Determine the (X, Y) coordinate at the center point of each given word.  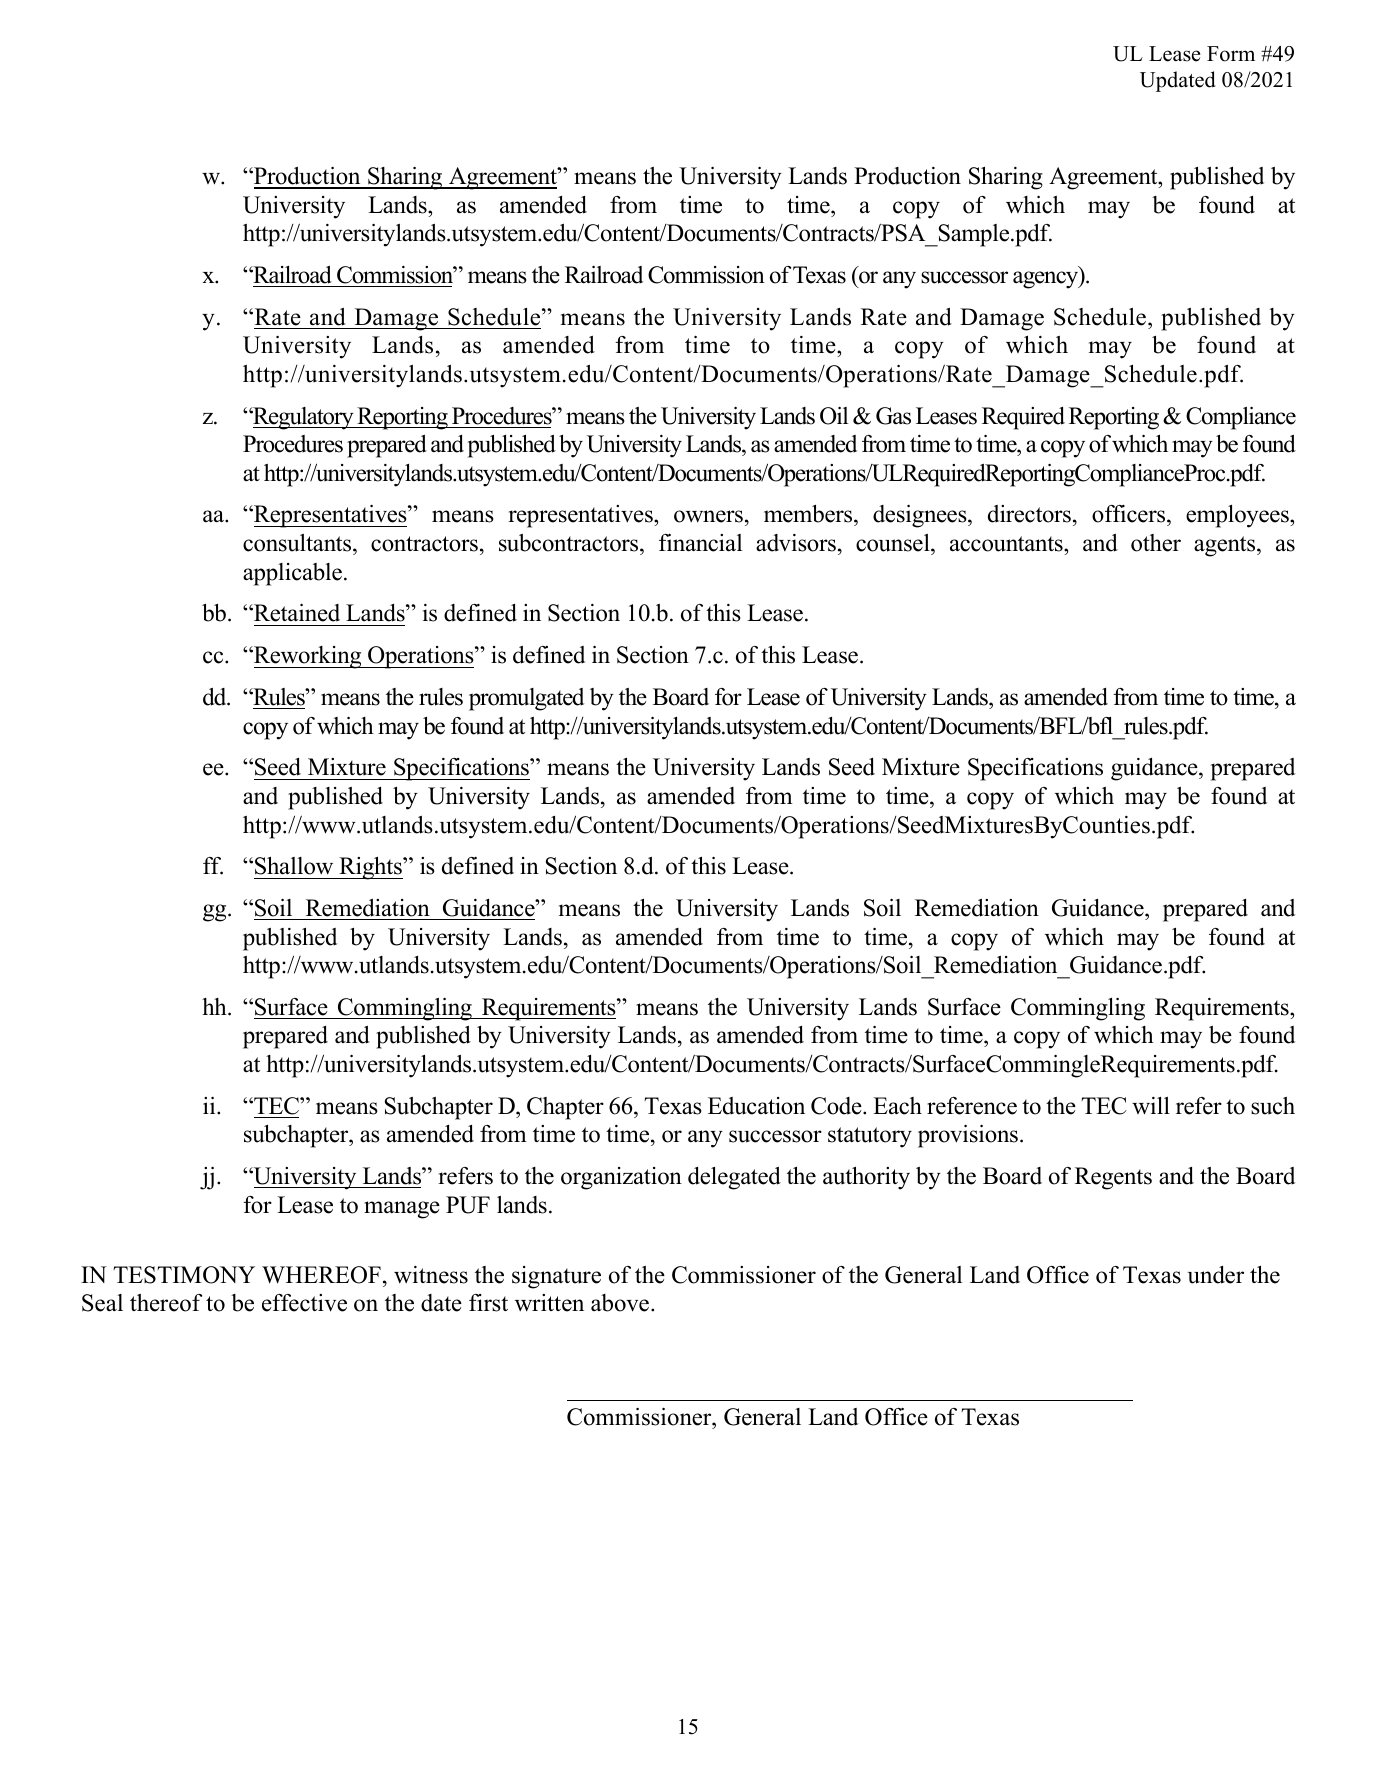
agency (1047, 280)
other (1156, 543)
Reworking (308, 657)
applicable (292, 574)
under (1216, 1275)
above (620, 1303)
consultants (298, 543)
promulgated (526, 699)
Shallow (294, 866)
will (1151, 1106)
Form (1231, 54)
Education (756, 1106)
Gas (893, 416)
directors (1029, 514)
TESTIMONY (184, 1275)
